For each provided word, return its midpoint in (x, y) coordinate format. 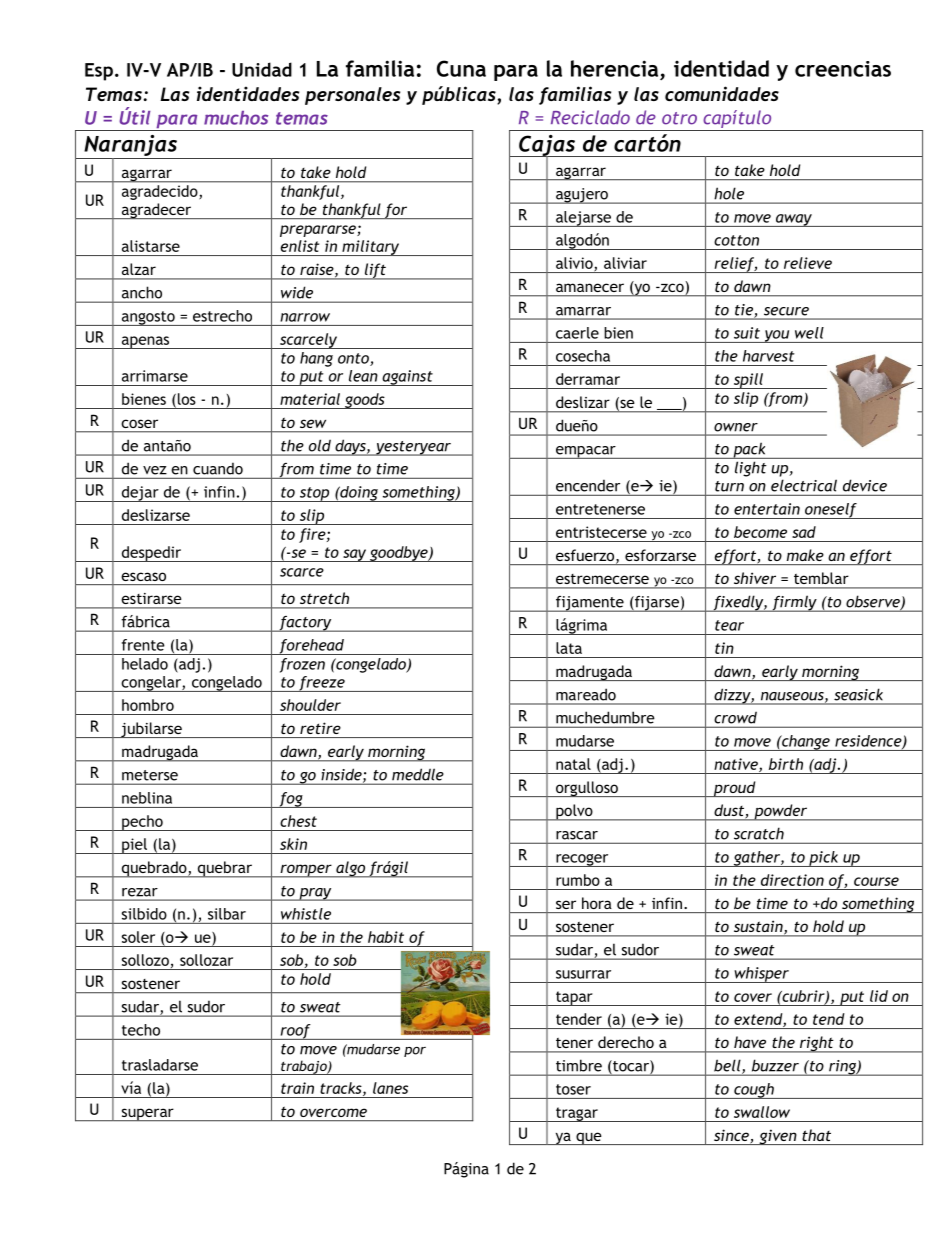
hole (729, 194)
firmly (794, 603)
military (371, 248)
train (297, 1088)
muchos (236, 118)
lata (569, 648)
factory (305, 624)
